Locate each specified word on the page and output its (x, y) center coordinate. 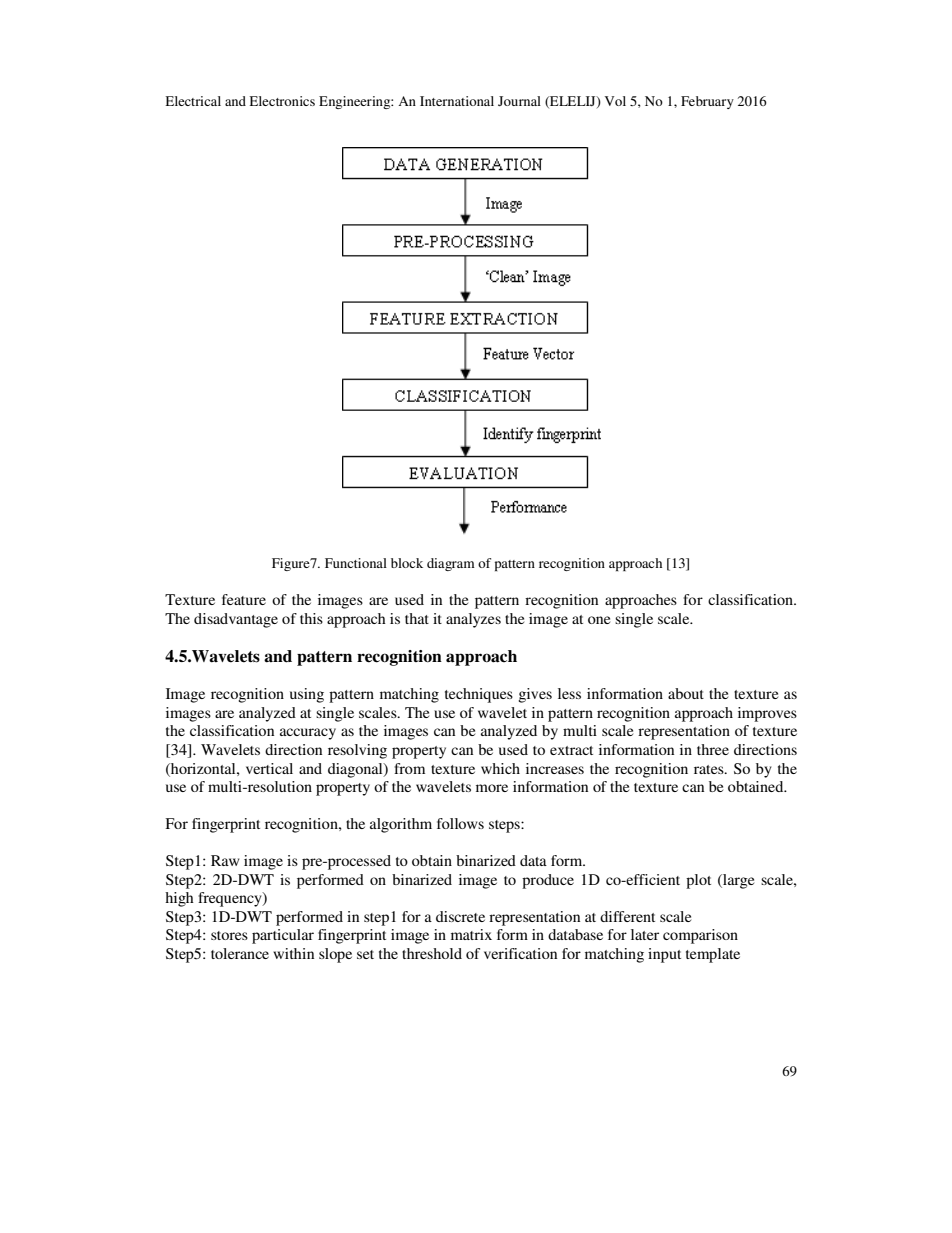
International (457, 101)
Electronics (282, 101)
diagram (451, 564)
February (707, 102)
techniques (479, 695)
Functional (356, 563)
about (686, 693)
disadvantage (236, 620)
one (599, 620)
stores (229, 935)
